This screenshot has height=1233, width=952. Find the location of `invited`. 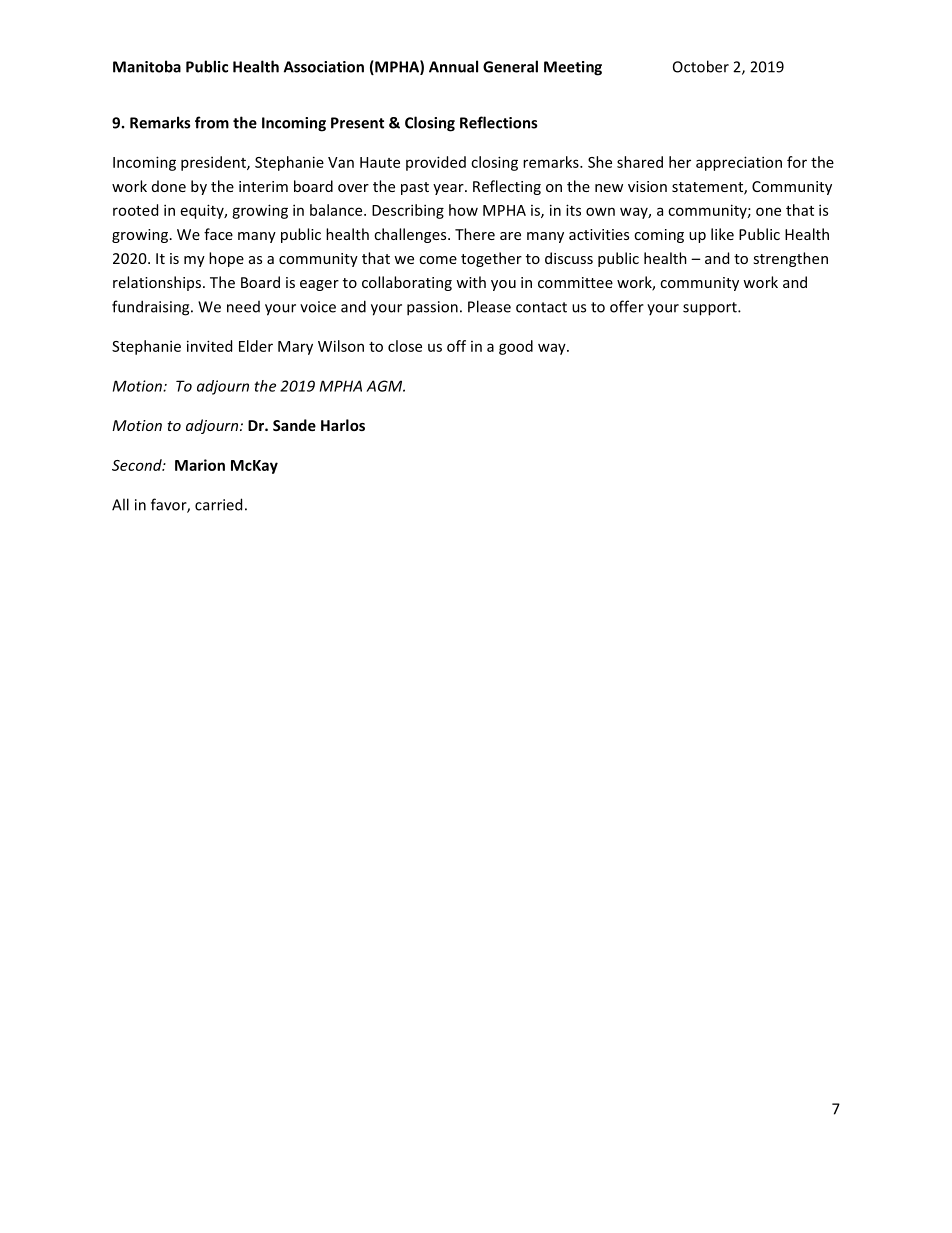

invited is located at coordinates (209, 346).
